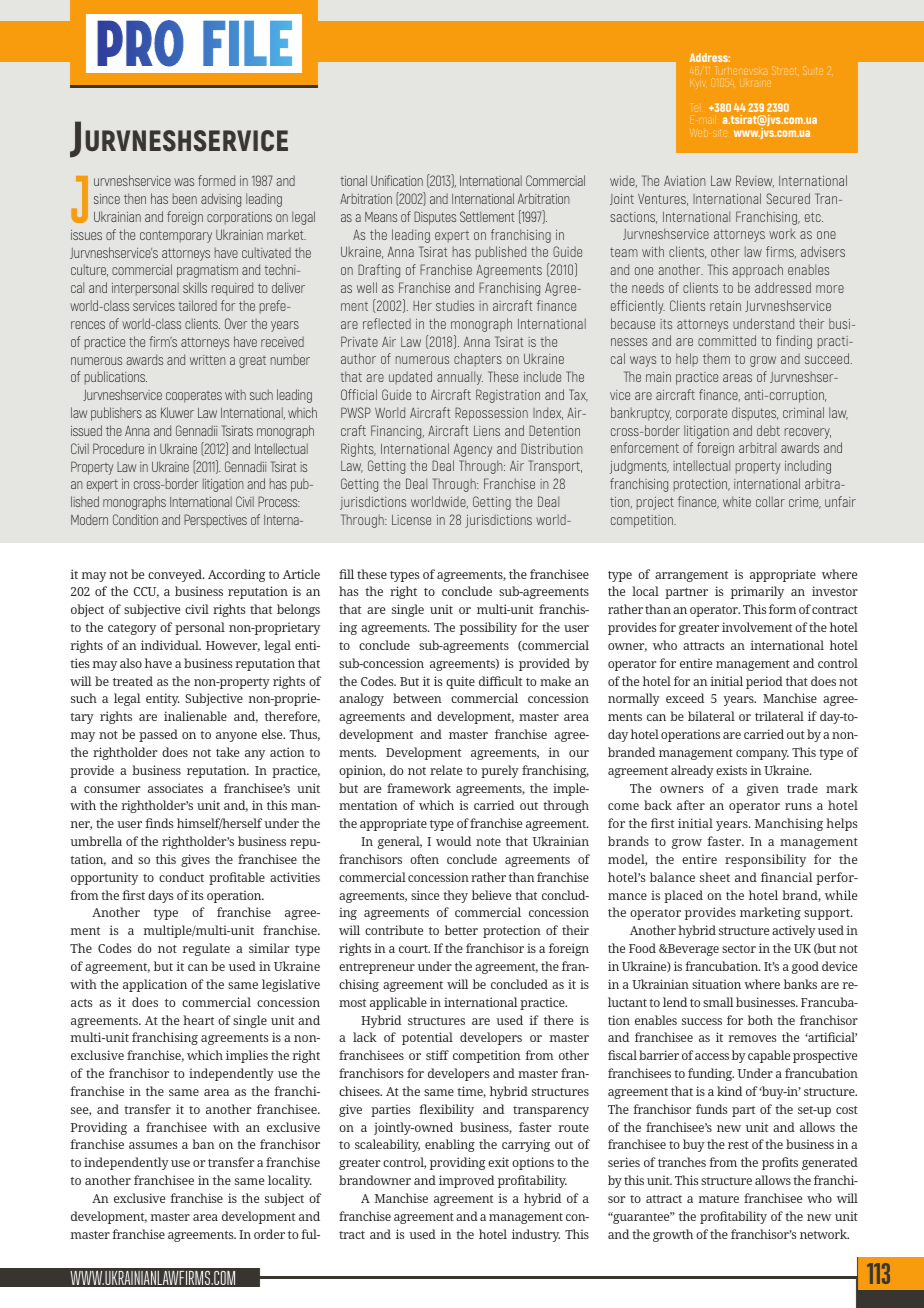  What do you see at coordinates (719, 1199) in the screenshot?
I see `mature` at bounding box center [719, 1199].
